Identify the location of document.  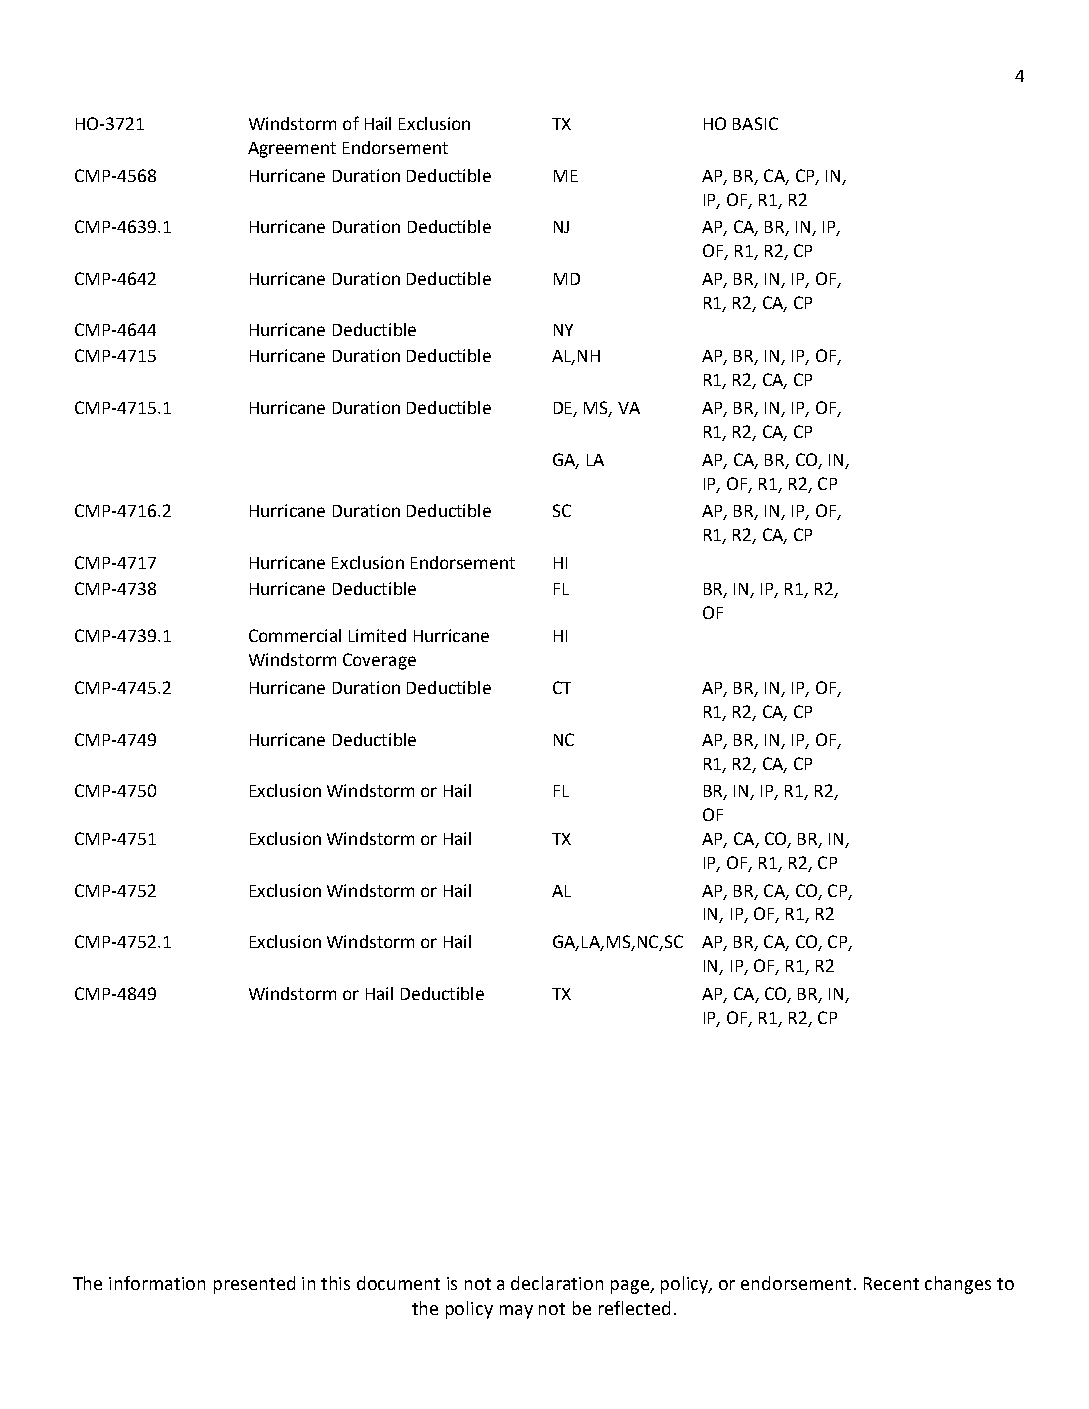
(398, 1283).
